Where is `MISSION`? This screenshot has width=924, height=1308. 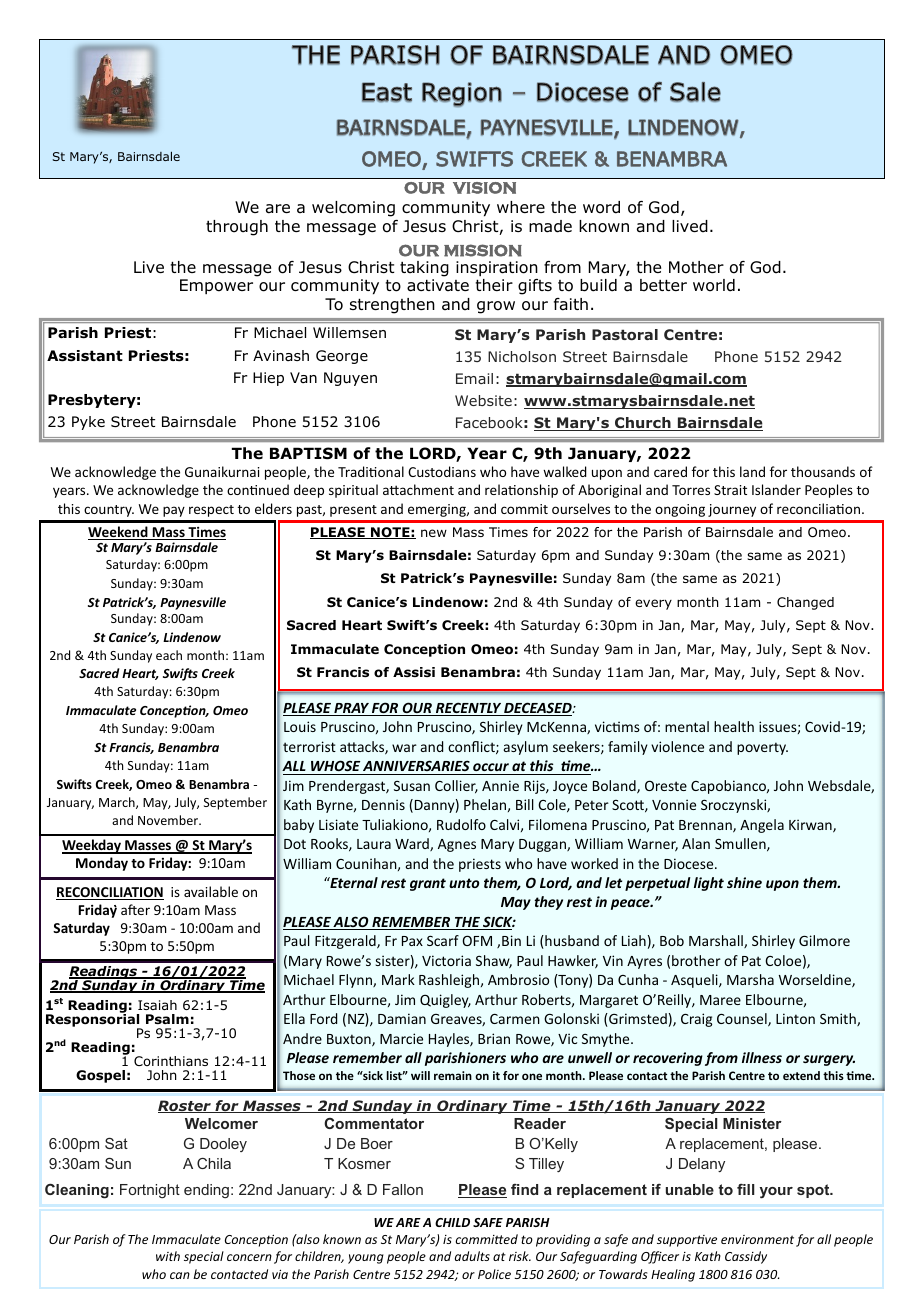 MISSION is located at coordinates (483, 250).
